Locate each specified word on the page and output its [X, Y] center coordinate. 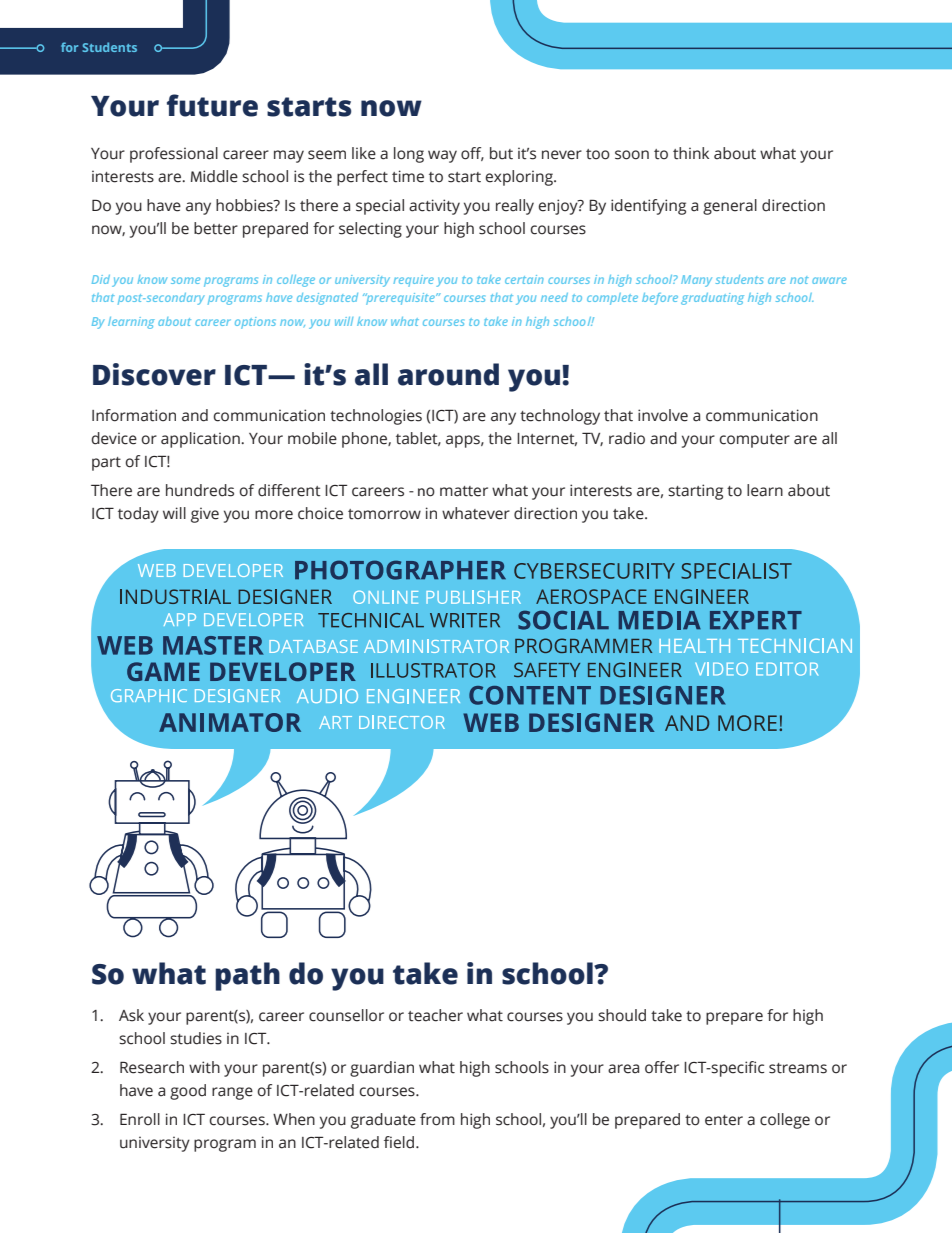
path [247, 976]
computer [754, 441]
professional [174, 155]
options [255, 323]
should [622, 1015]
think [691, 153]
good [188, 1092]
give [205, 515]
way [442, 156]
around [448, 374]
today [138, 515]
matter [464, 491]
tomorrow [384, 514]
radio [627, 438]
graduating [712, 299]
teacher [435, 1015]
